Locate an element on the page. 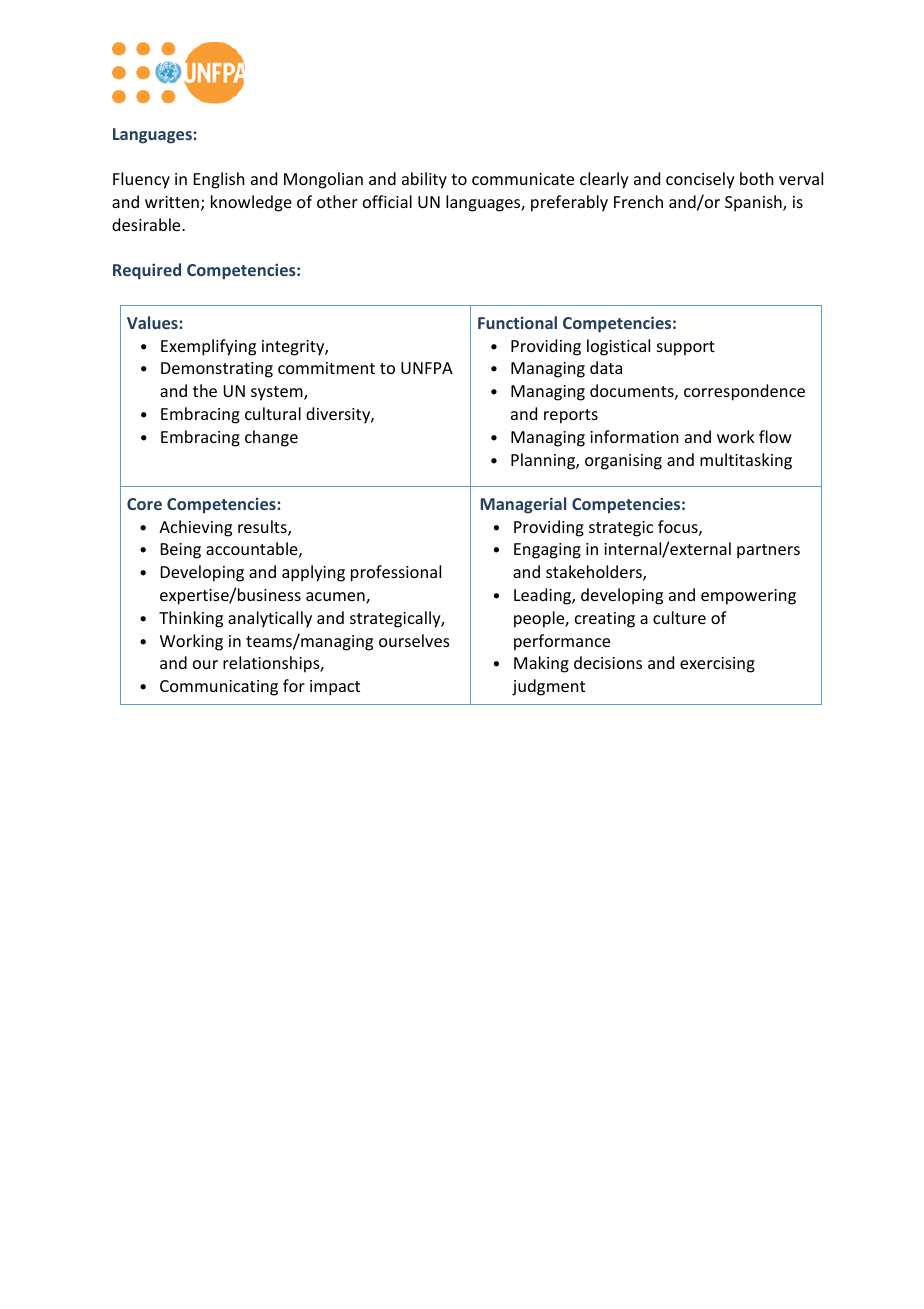 This image has height=1309, width=924. Functional is located at coordinates (517, 322).
